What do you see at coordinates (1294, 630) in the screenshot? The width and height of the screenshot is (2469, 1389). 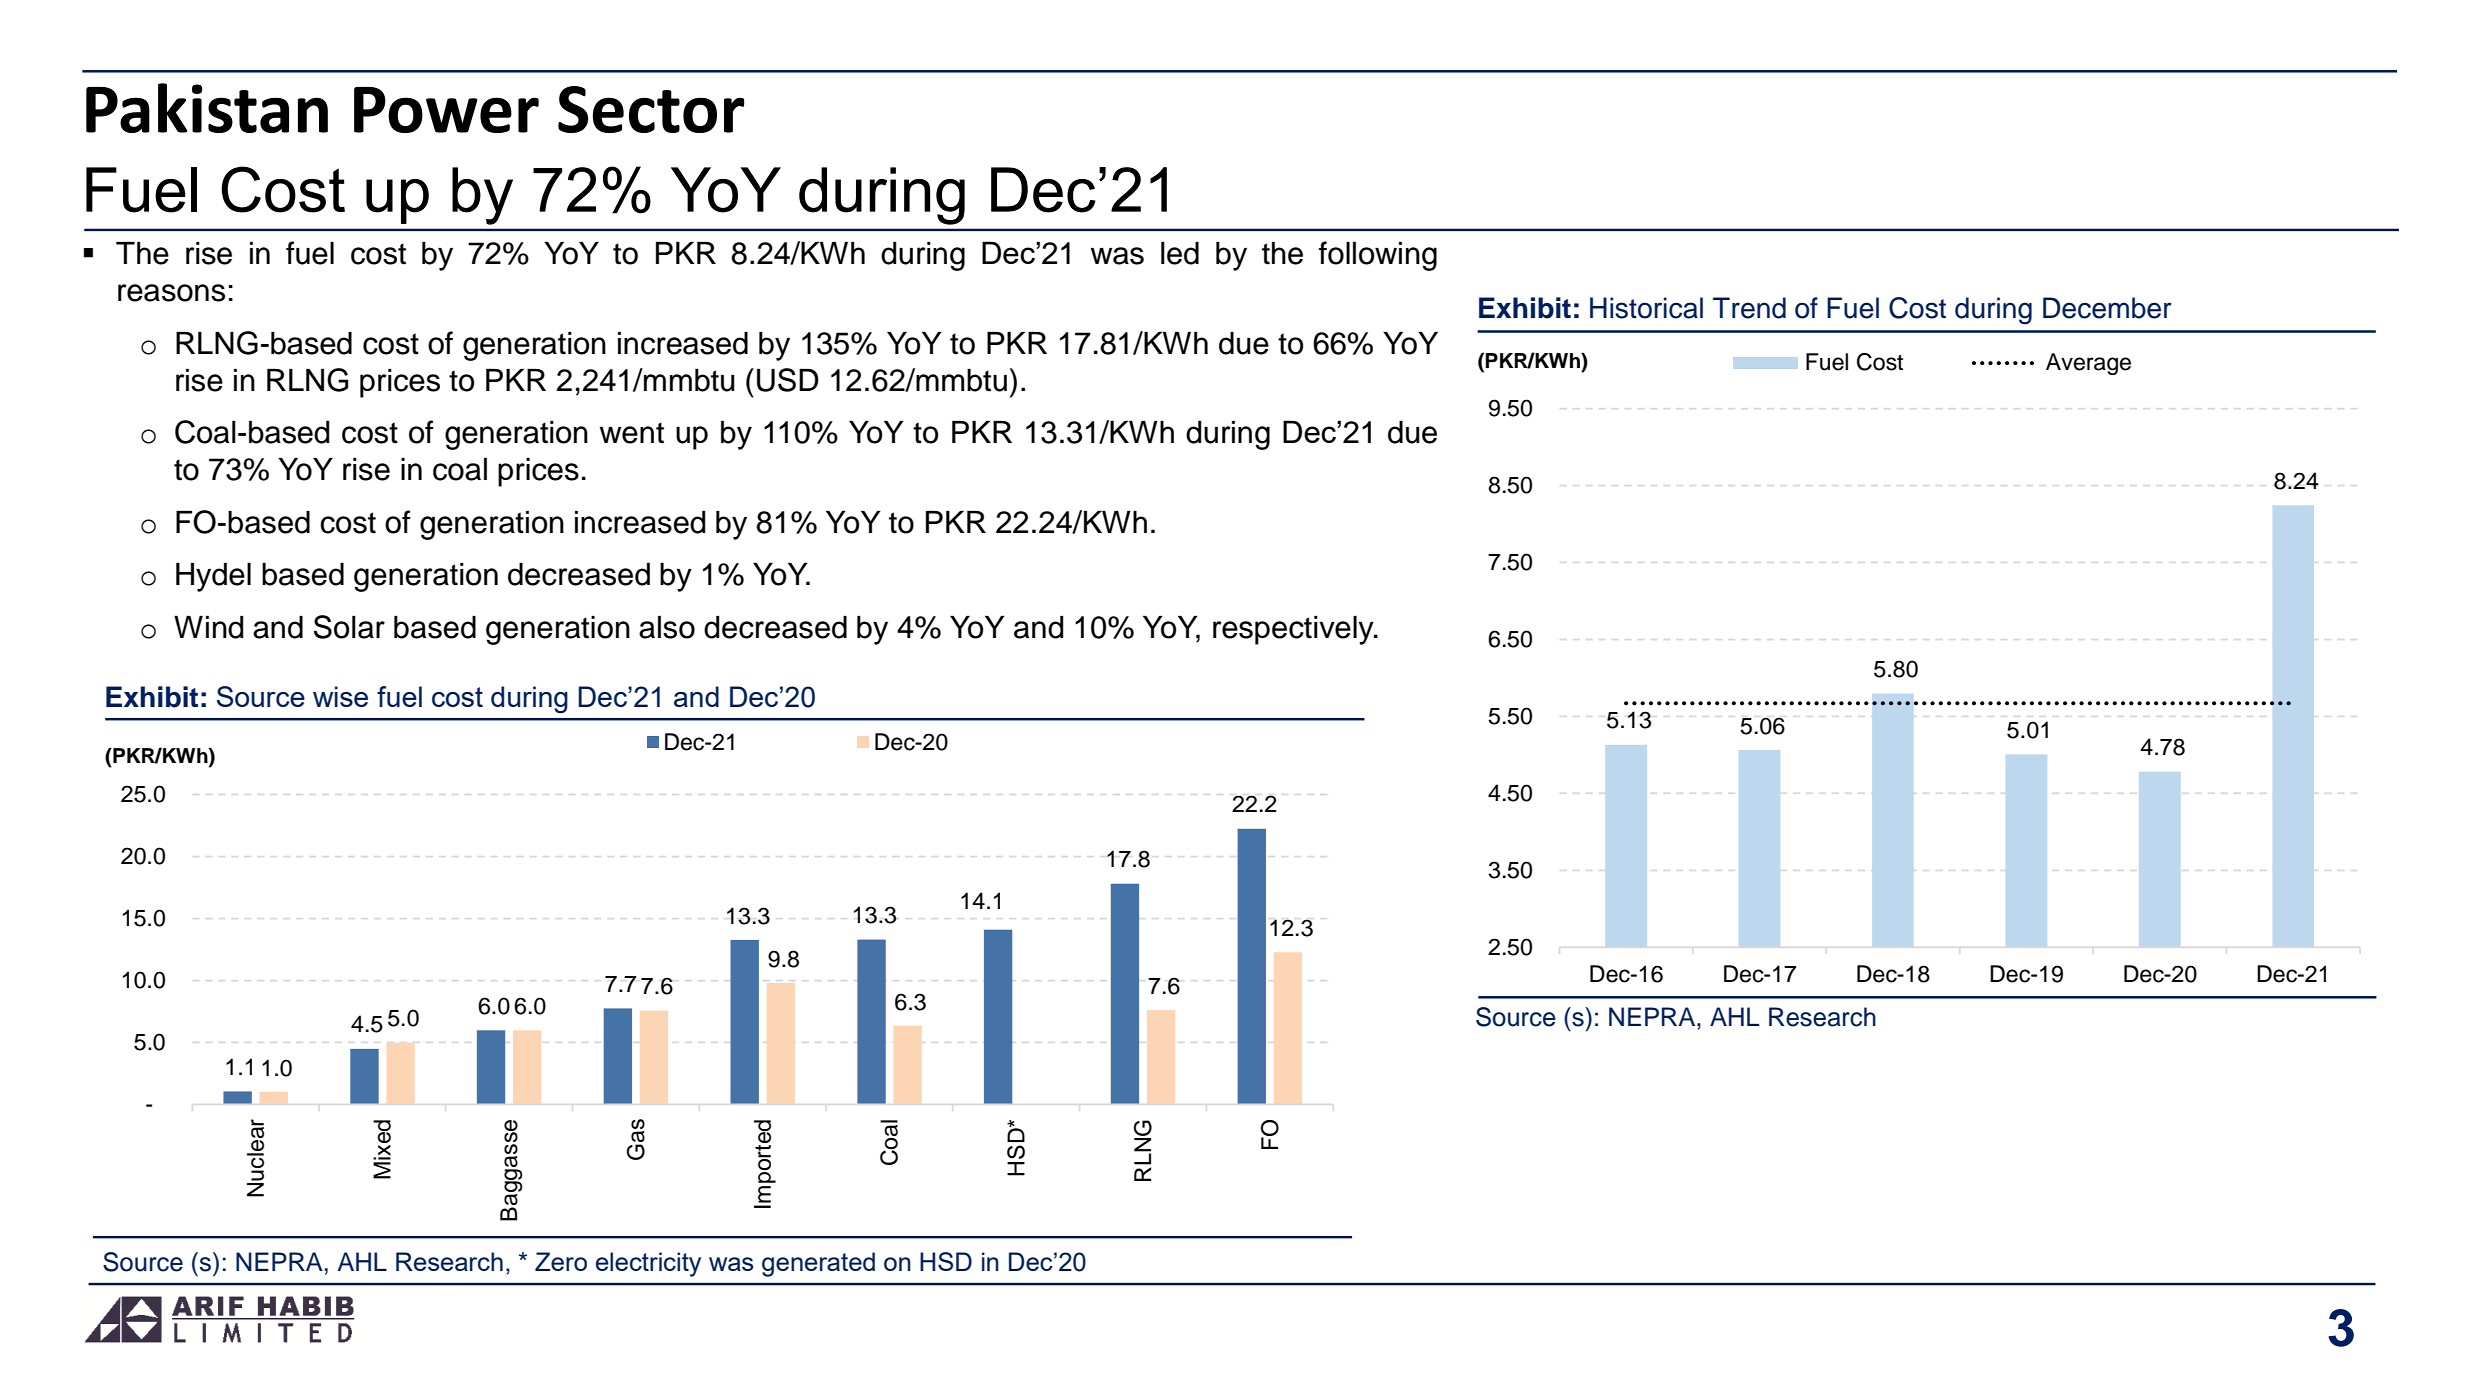 I see `respectively` at bounding box center [1294, 630].
